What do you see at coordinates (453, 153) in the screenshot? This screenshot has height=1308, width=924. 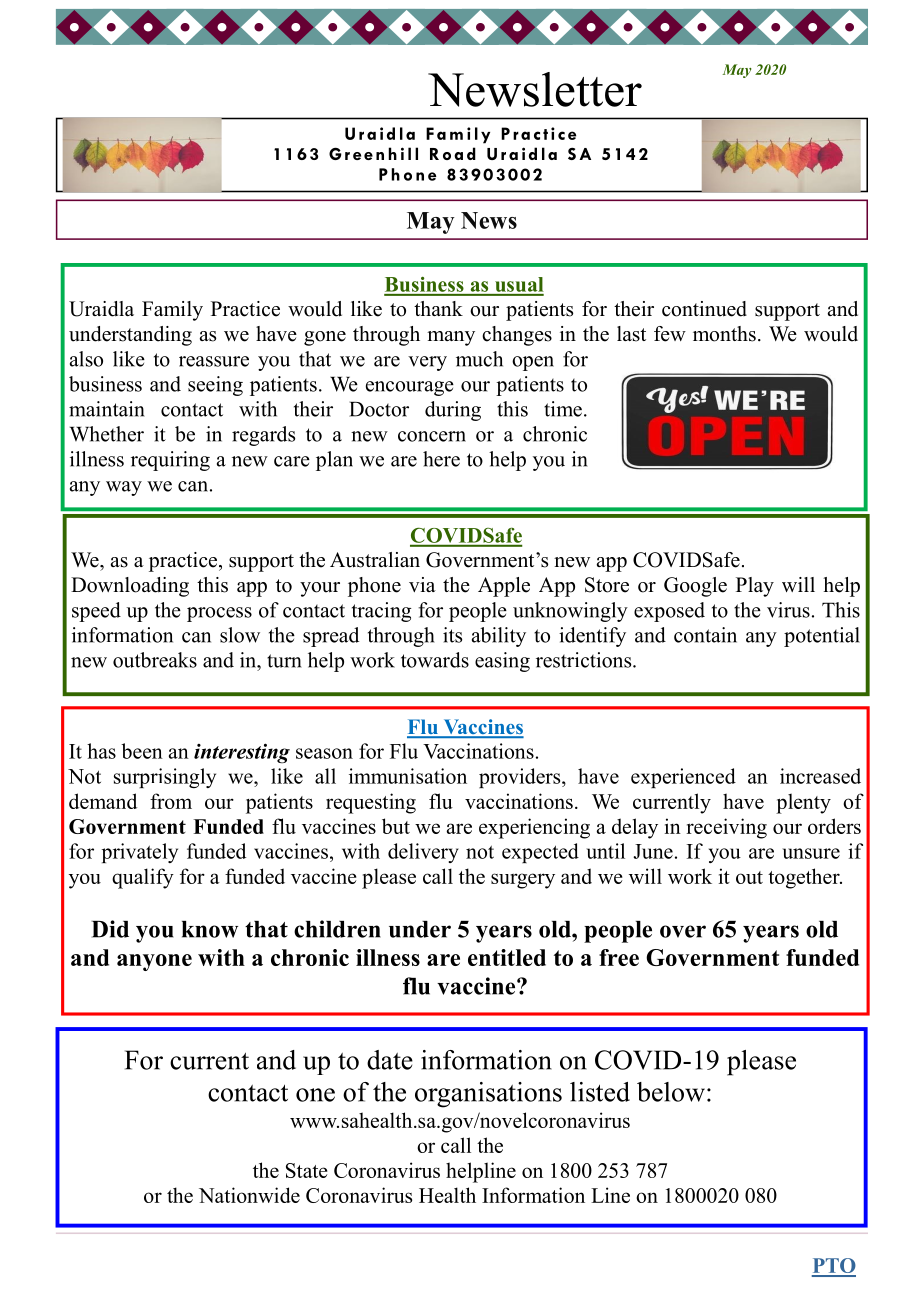 I see `Road` at bounding box center [453, 153].
